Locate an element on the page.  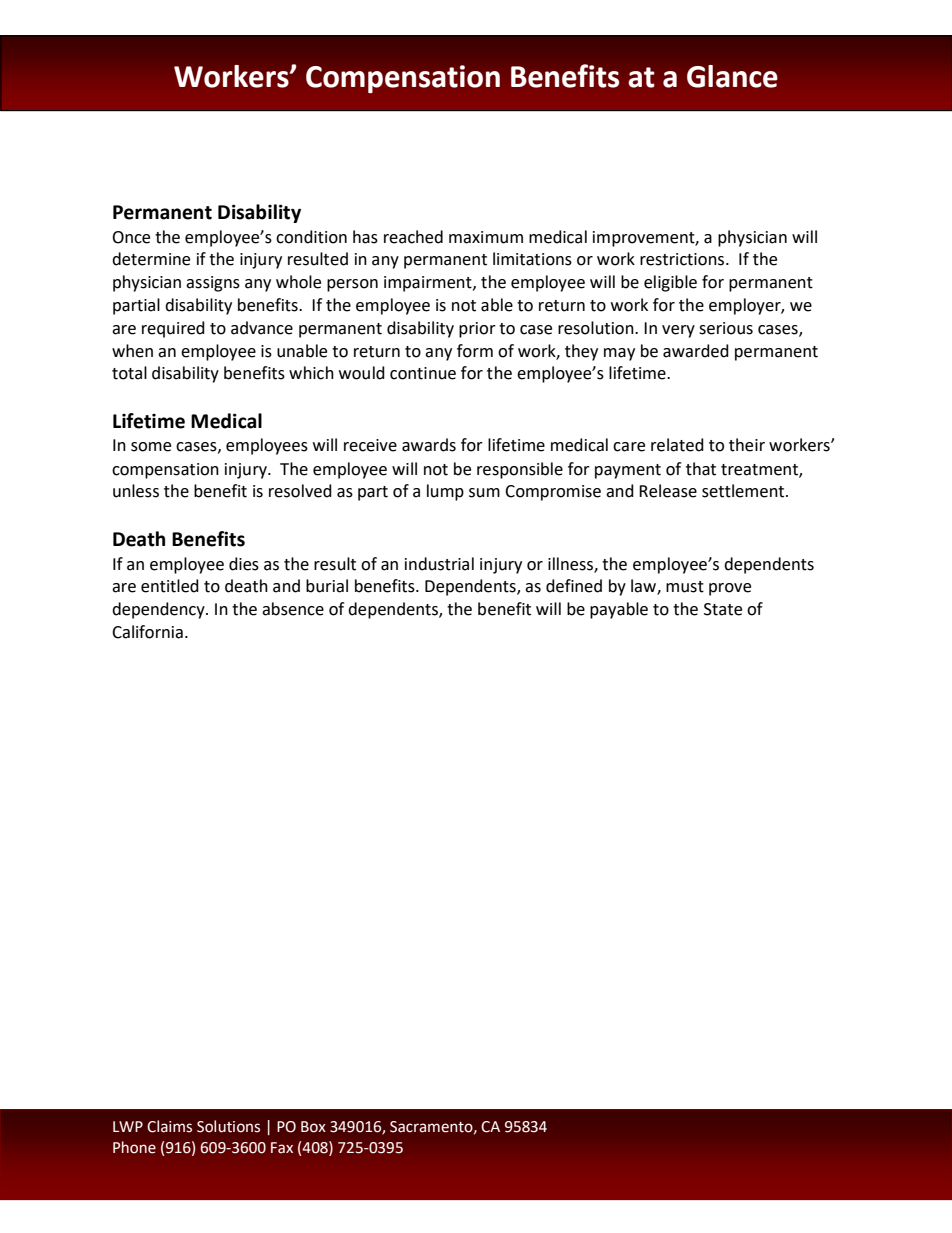
California is located at coordinates (147, 632).
